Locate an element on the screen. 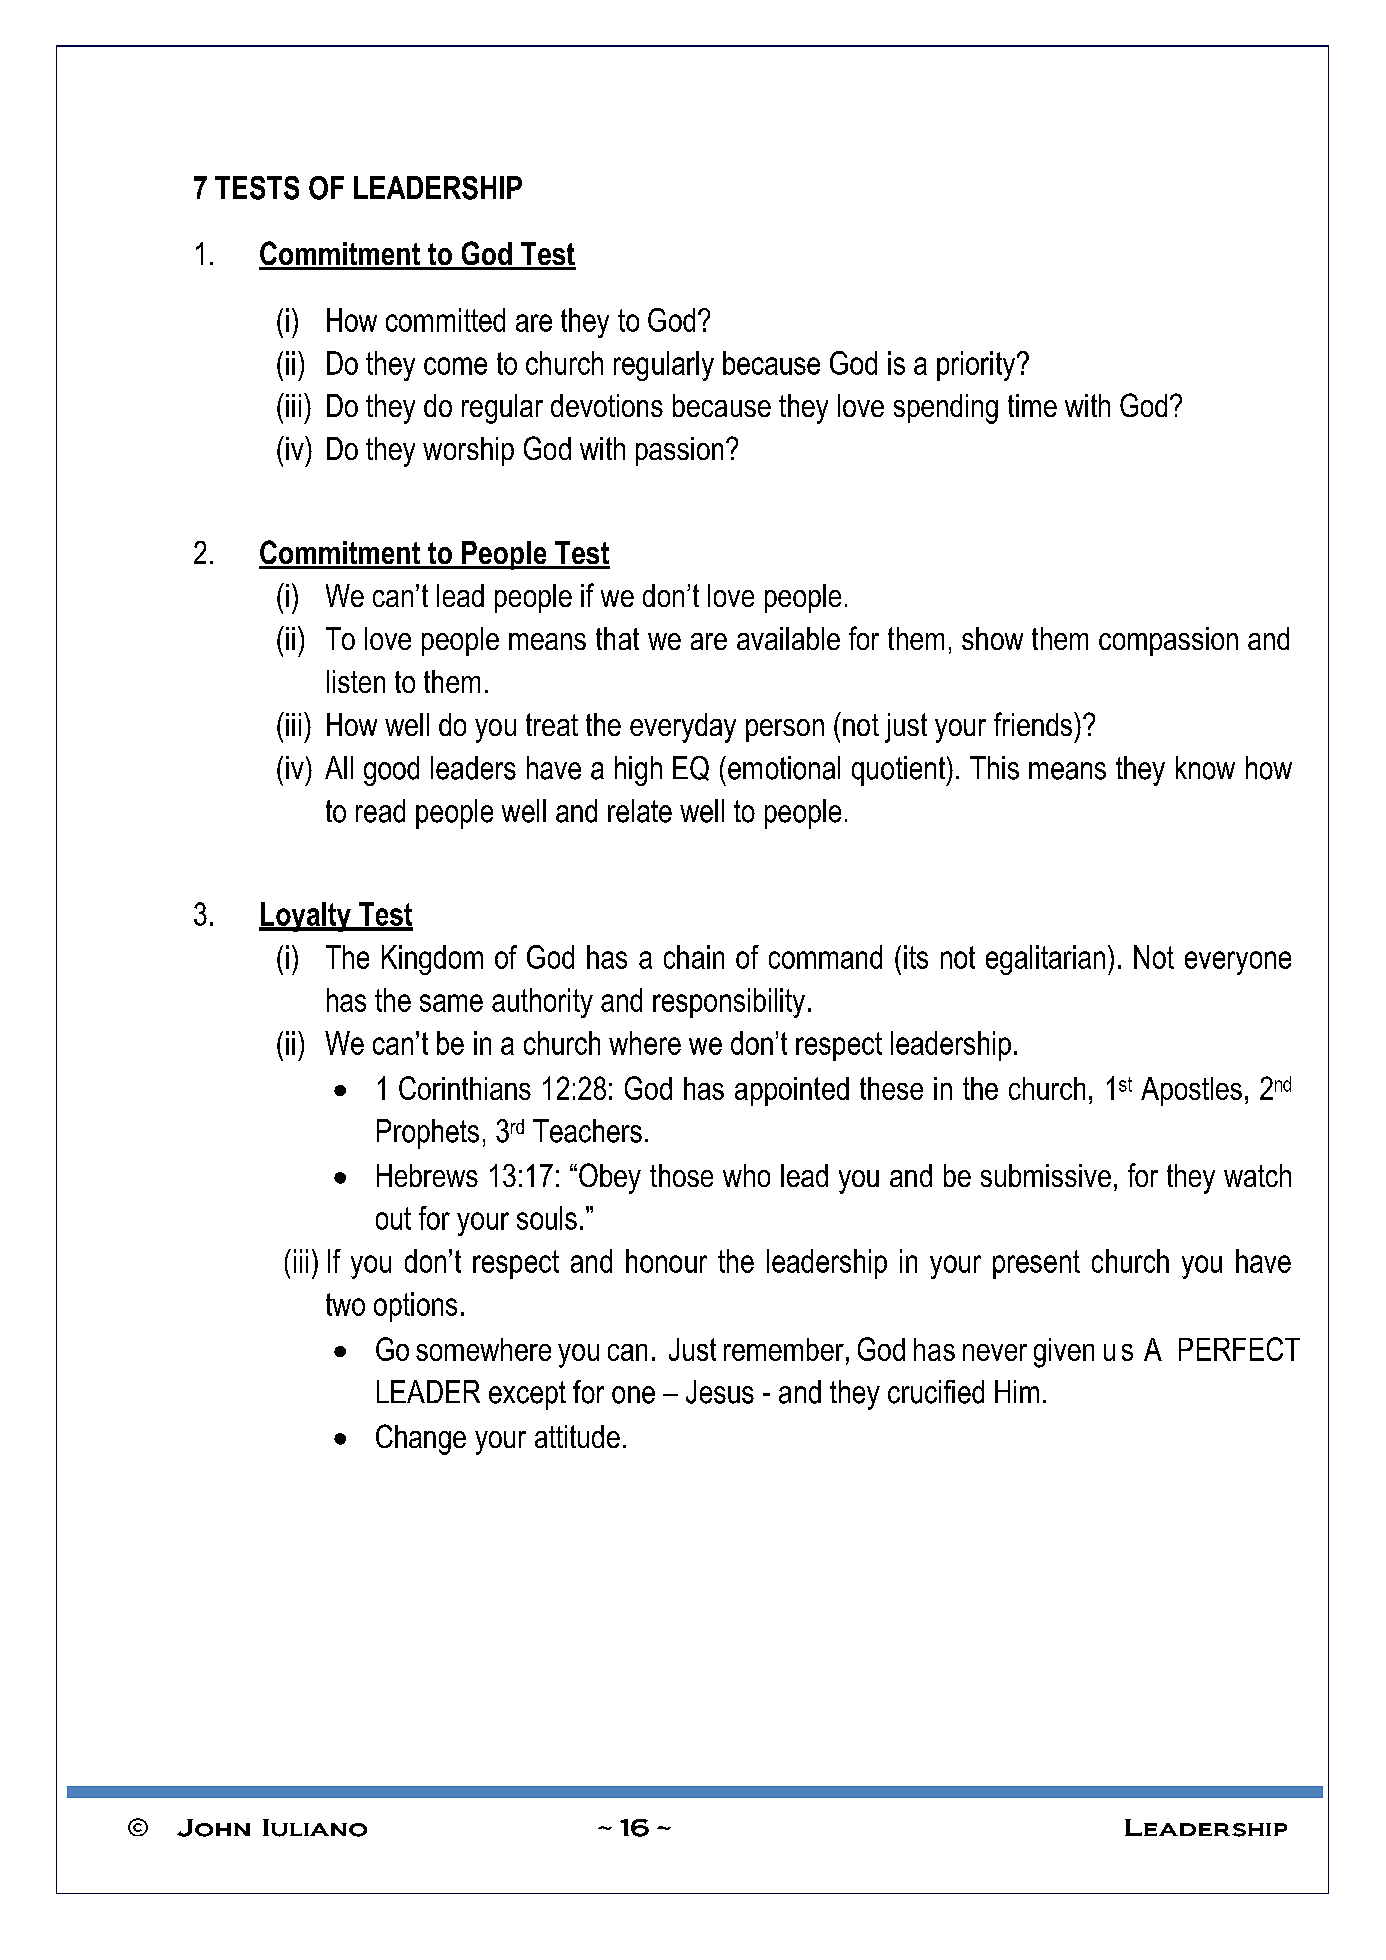 This screenshot has width=1386, height=1960. Him is located at coordinates (1017, 1391).
